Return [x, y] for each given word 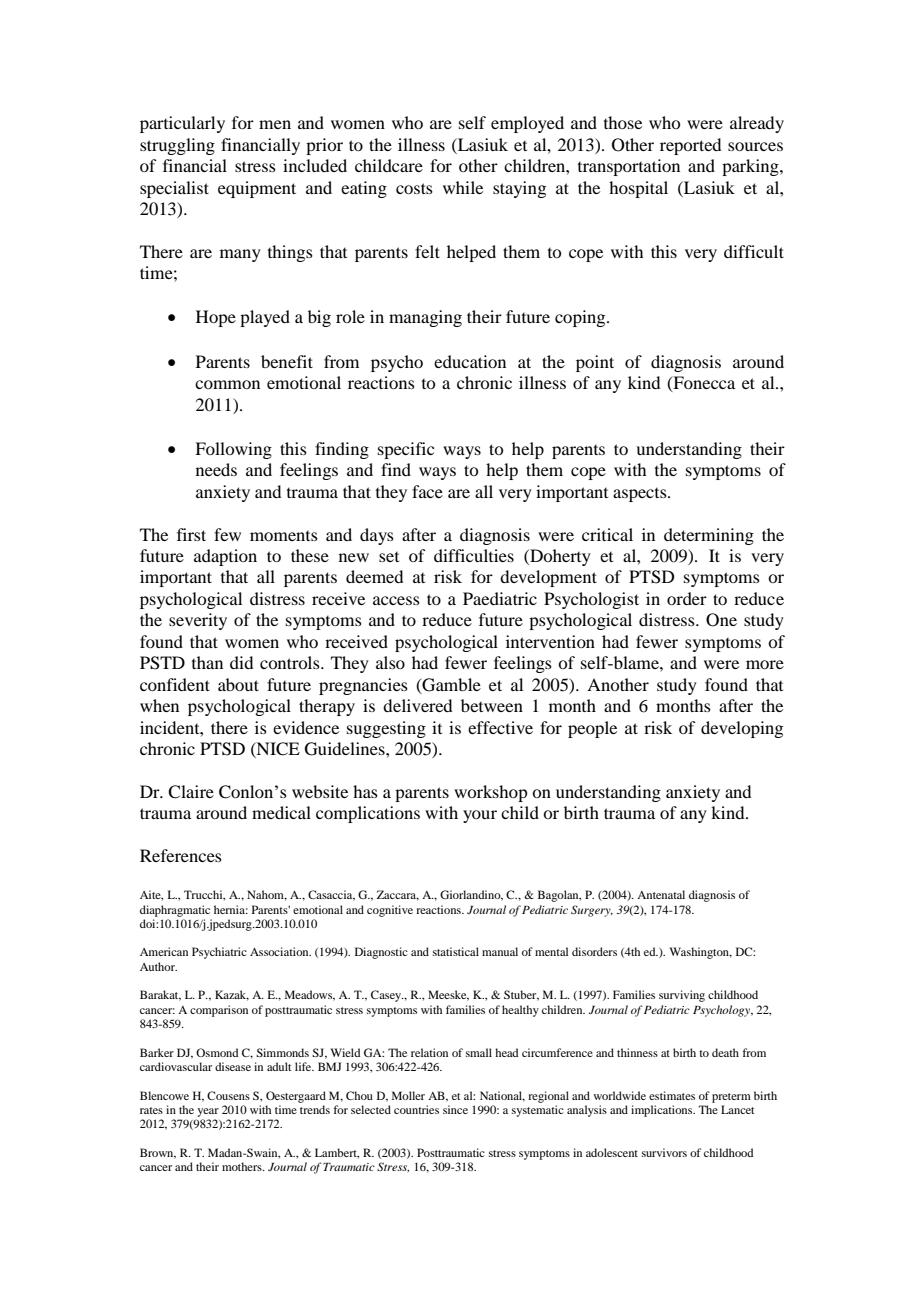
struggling [177, 146]
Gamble [450, 685]
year [208, 1112]
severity [198, 621]
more [765, 664]
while [463, 187]
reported [690, 146]
